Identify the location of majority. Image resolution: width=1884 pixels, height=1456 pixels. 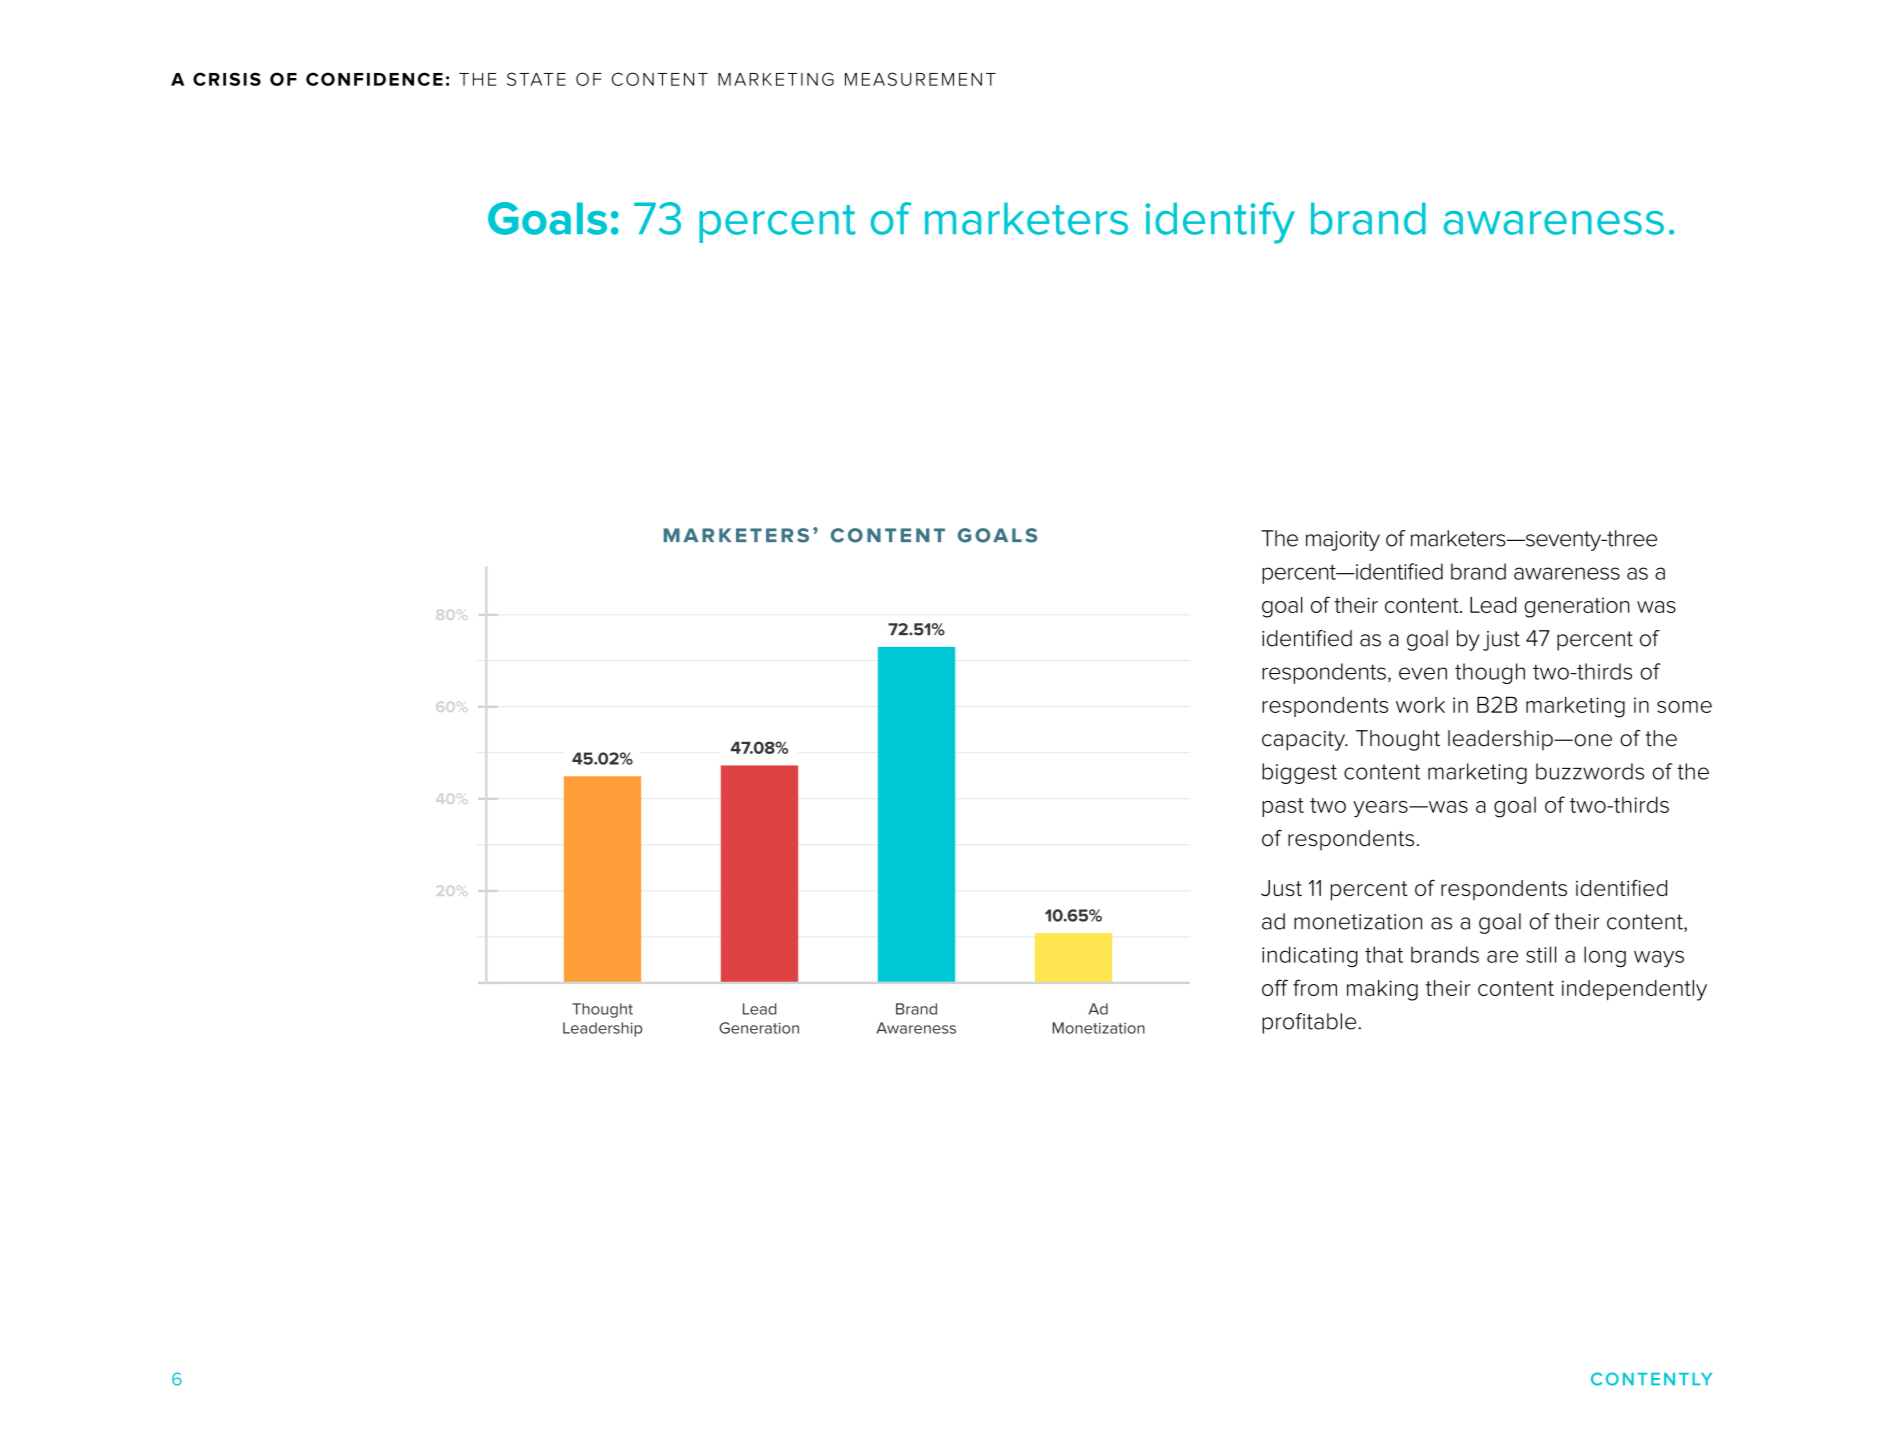
(1343, 541).
